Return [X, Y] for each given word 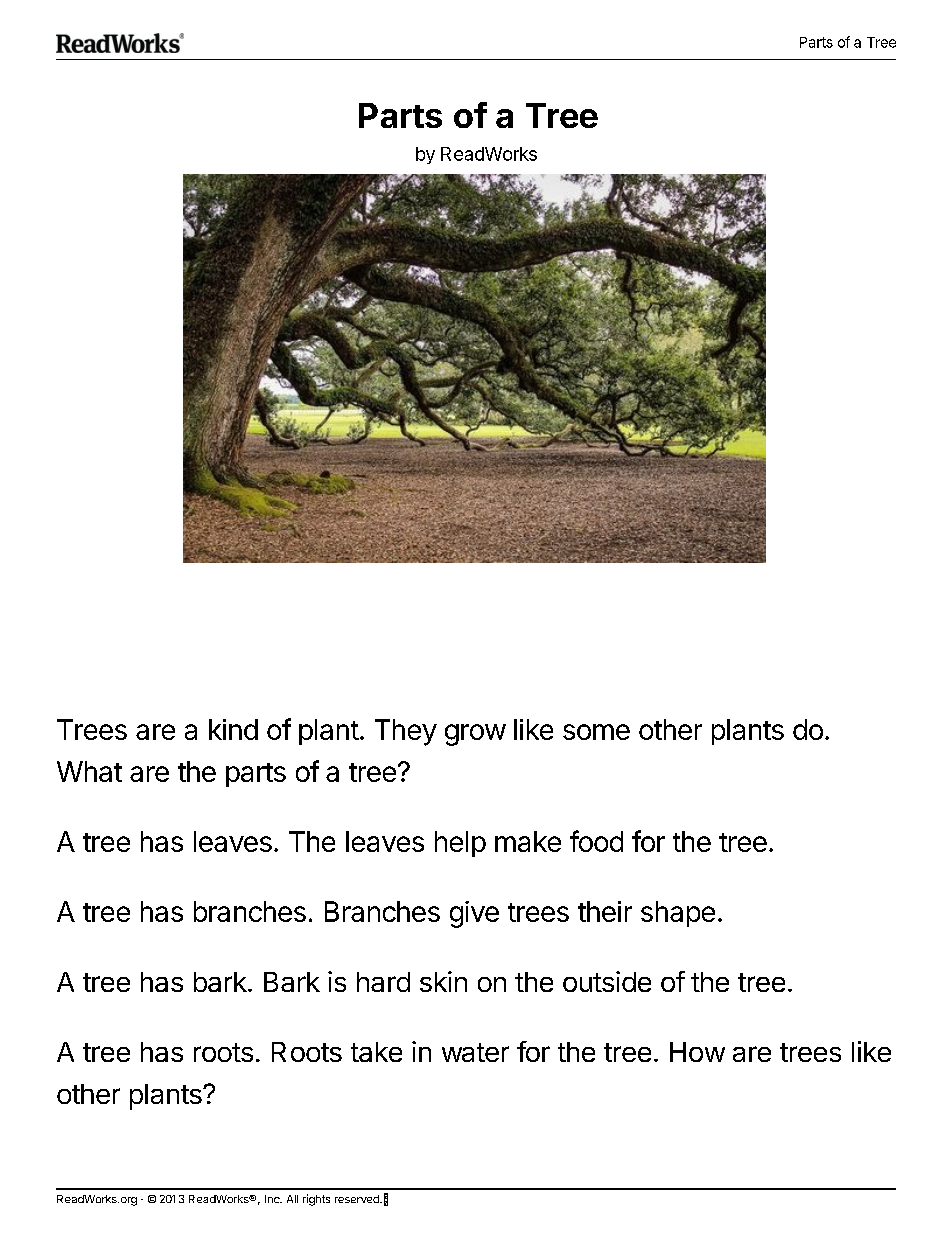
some [596, 732]
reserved [358, 1199]
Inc [273, 1199]
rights [316, 1200]
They [406, 732]
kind [233, 729]
